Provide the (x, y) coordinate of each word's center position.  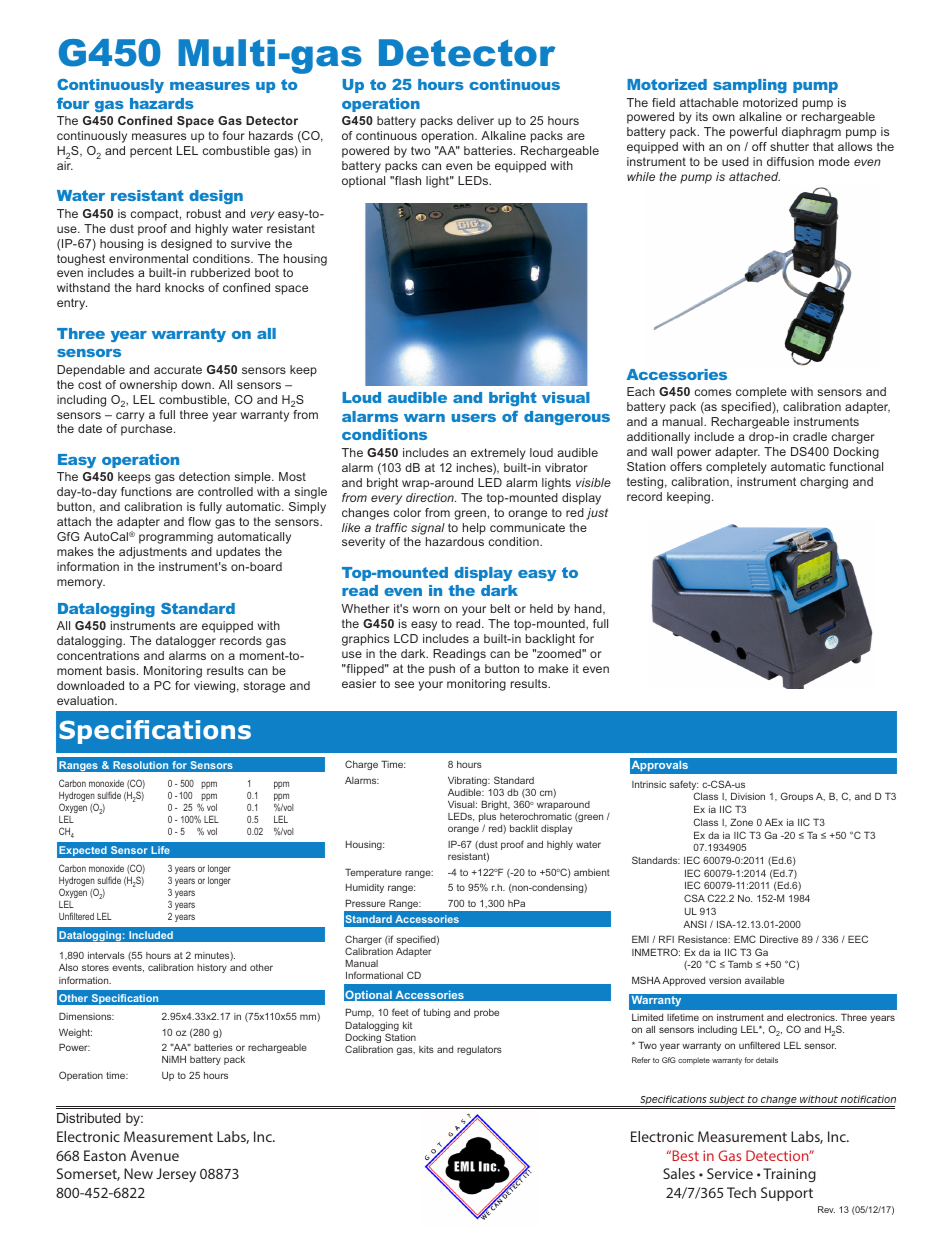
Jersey (176, 1175)
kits (426, 1049)
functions (146, 491)
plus (487, 819)
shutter (789, 146)
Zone (741, 822)
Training (789, 1175)
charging (824, 483)
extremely (498, 454)
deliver (475, 120)
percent (151, 152)
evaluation (86, 700)
